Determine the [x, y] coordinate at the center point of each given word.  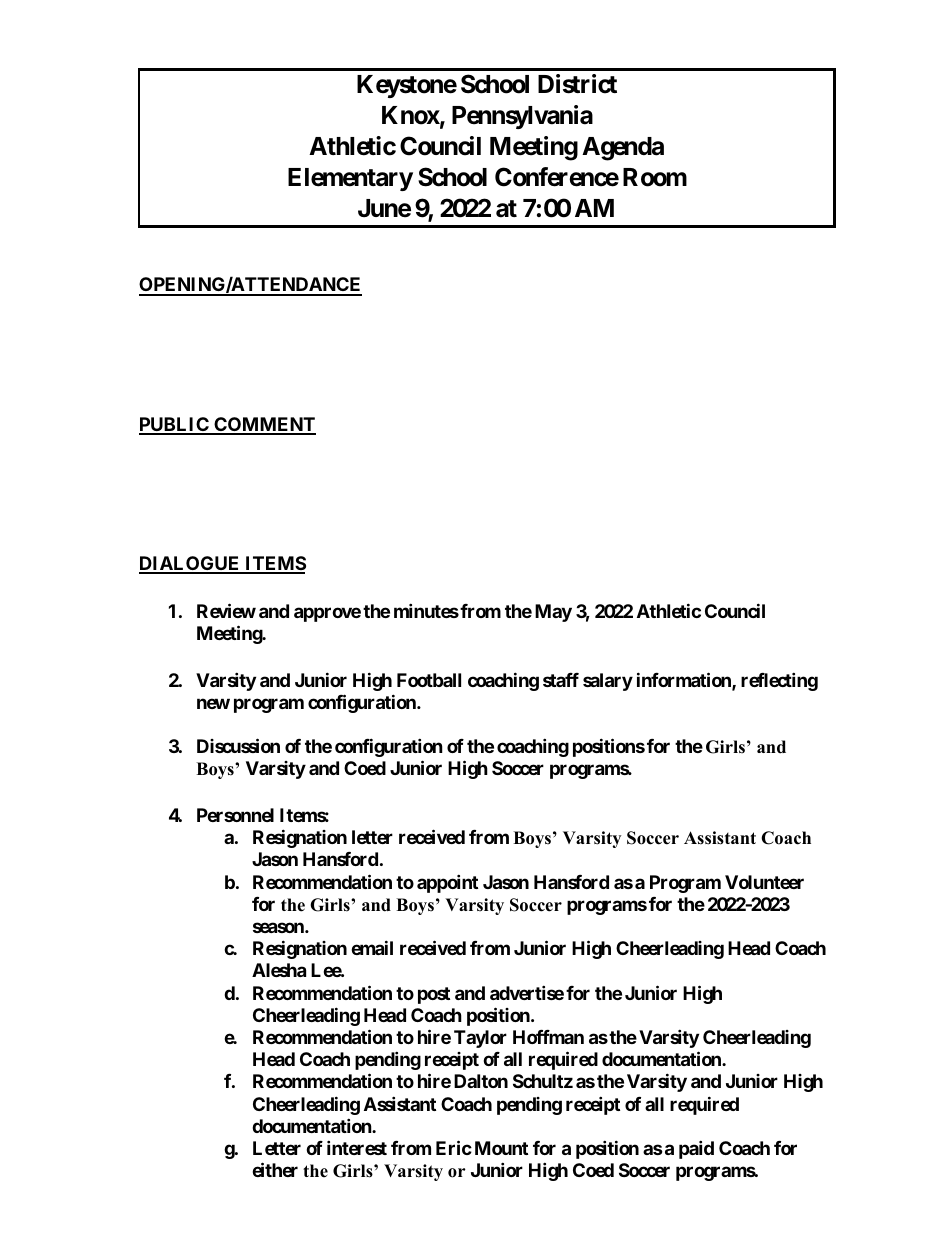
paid [696, 1149]
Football [429, 680]
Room [655, 177]
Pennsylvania [522, 117]
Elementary [350, 179]
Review [226, 610]
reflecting [779, 681]
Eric [454, 1147]
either [275, 1169]
